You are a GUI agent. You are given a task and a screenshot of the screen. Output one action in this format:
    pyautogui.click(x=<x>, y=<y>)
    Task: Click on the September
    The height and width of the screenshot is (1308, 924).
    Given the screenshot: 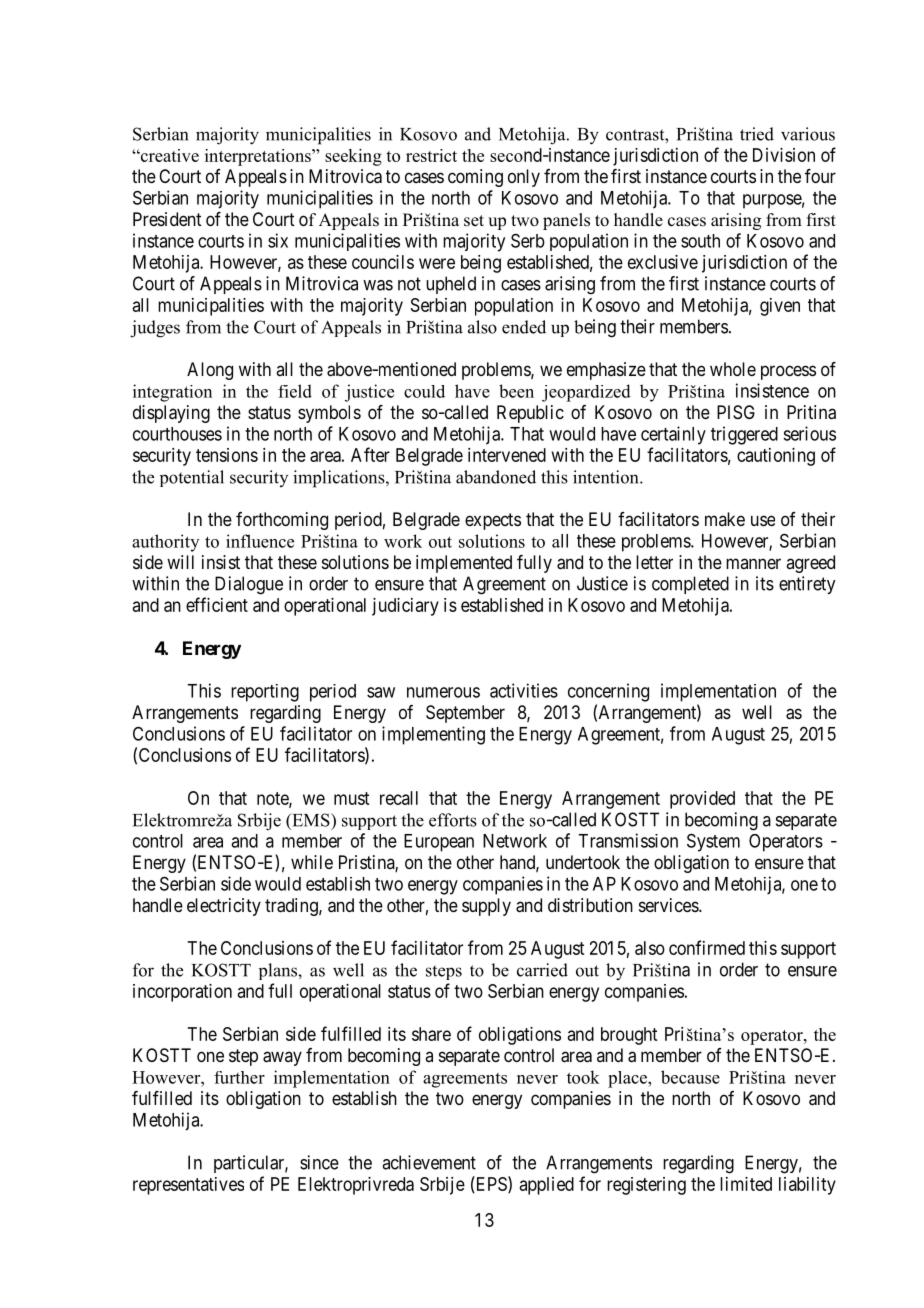 What is the action you would take?
    pyautogui.click(x=465, y=714)
